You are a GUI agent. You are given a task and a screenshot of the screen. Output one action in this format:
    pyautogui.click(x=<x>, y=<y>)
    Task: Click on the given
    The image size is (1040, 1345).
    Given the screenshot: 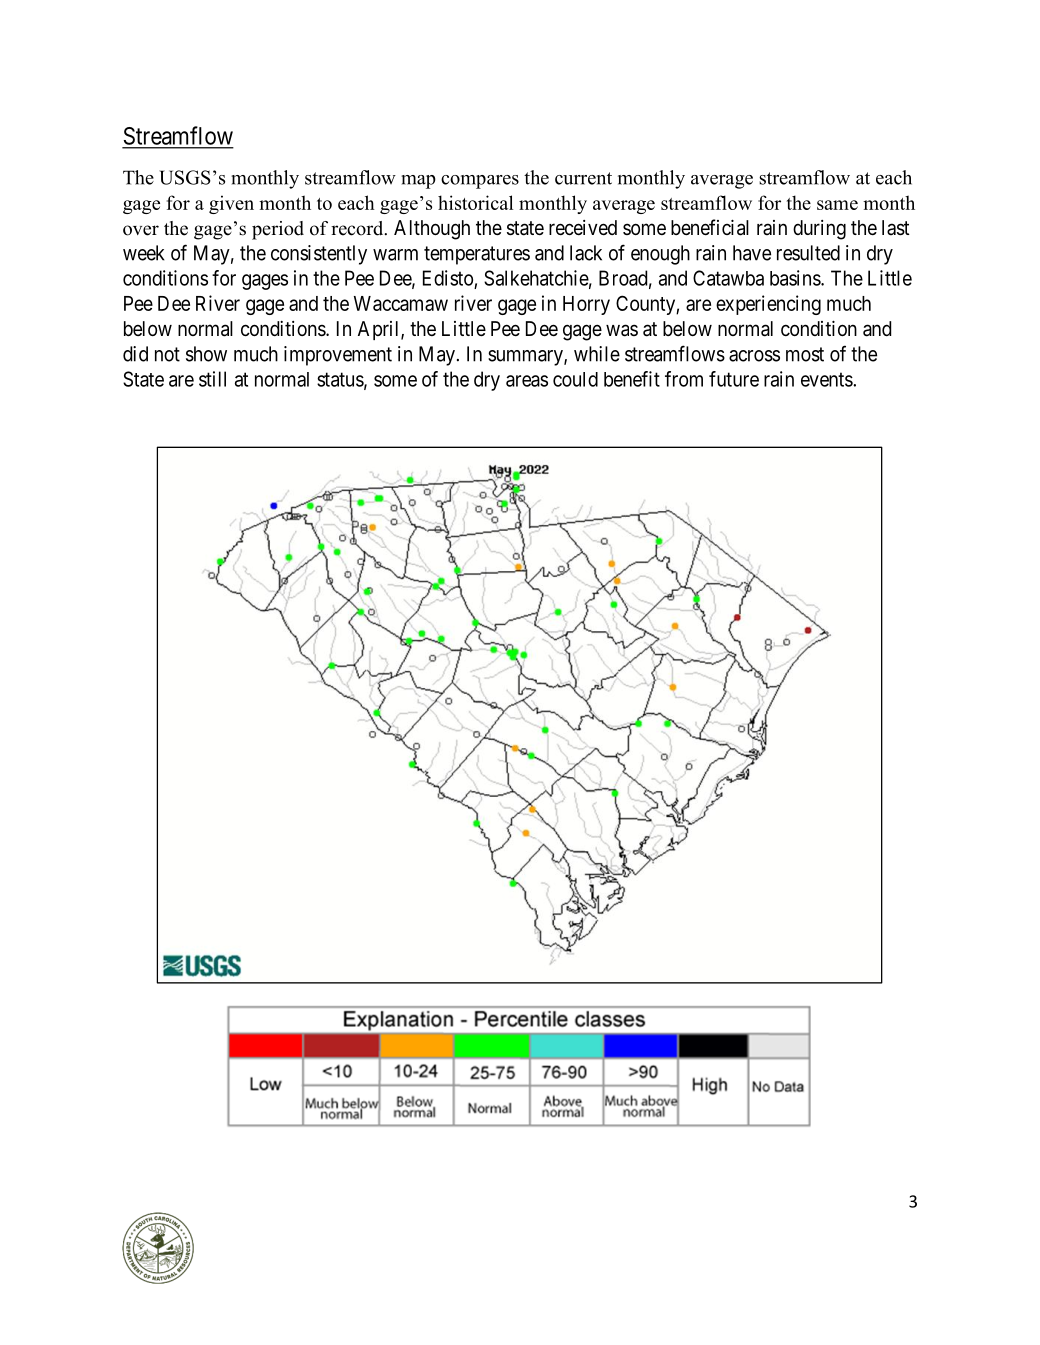 What is the action you would take?
    pyautogui.click(x=231, y=204)
